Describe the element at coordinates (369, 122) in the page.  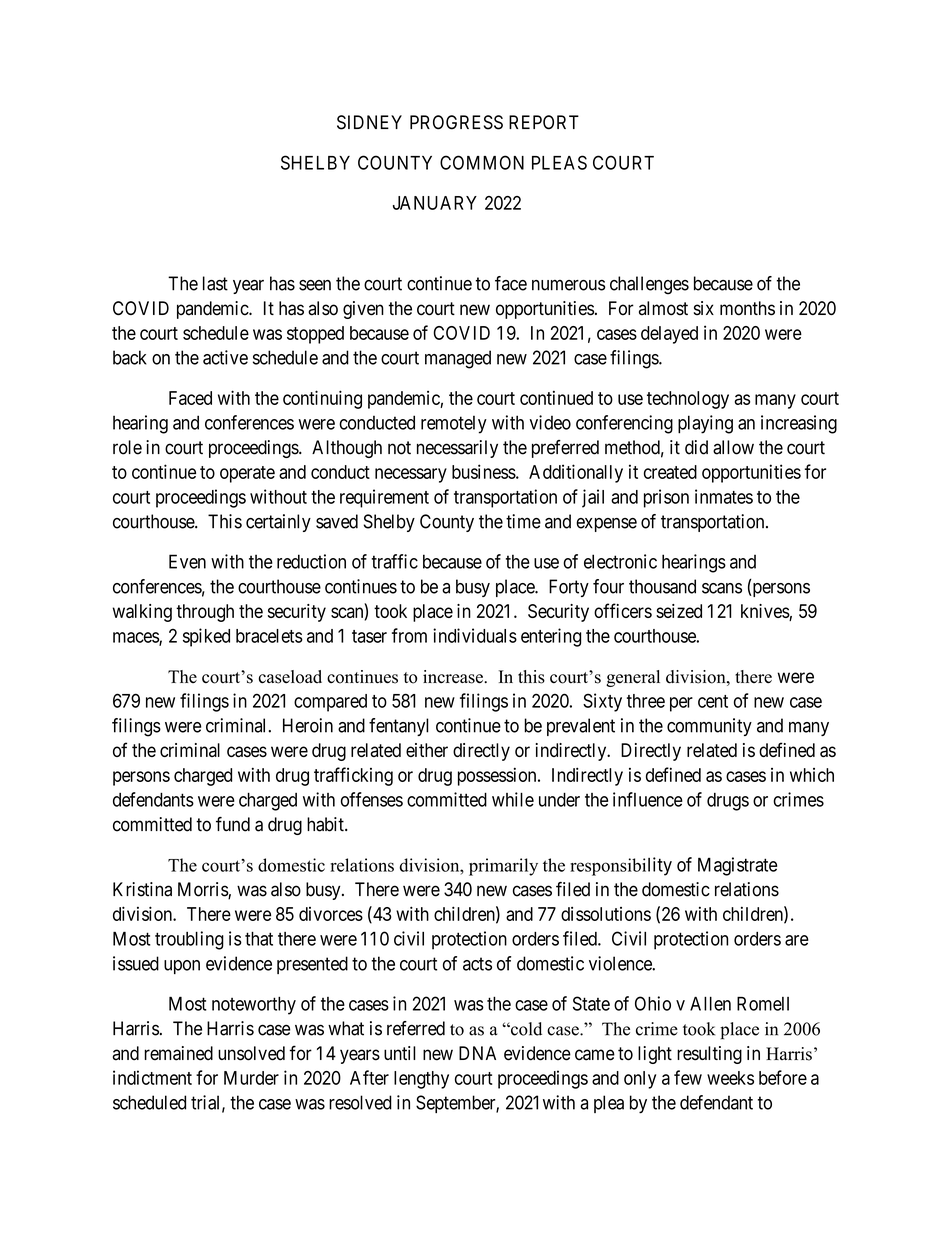
I see `SIDNEY` at that location.
